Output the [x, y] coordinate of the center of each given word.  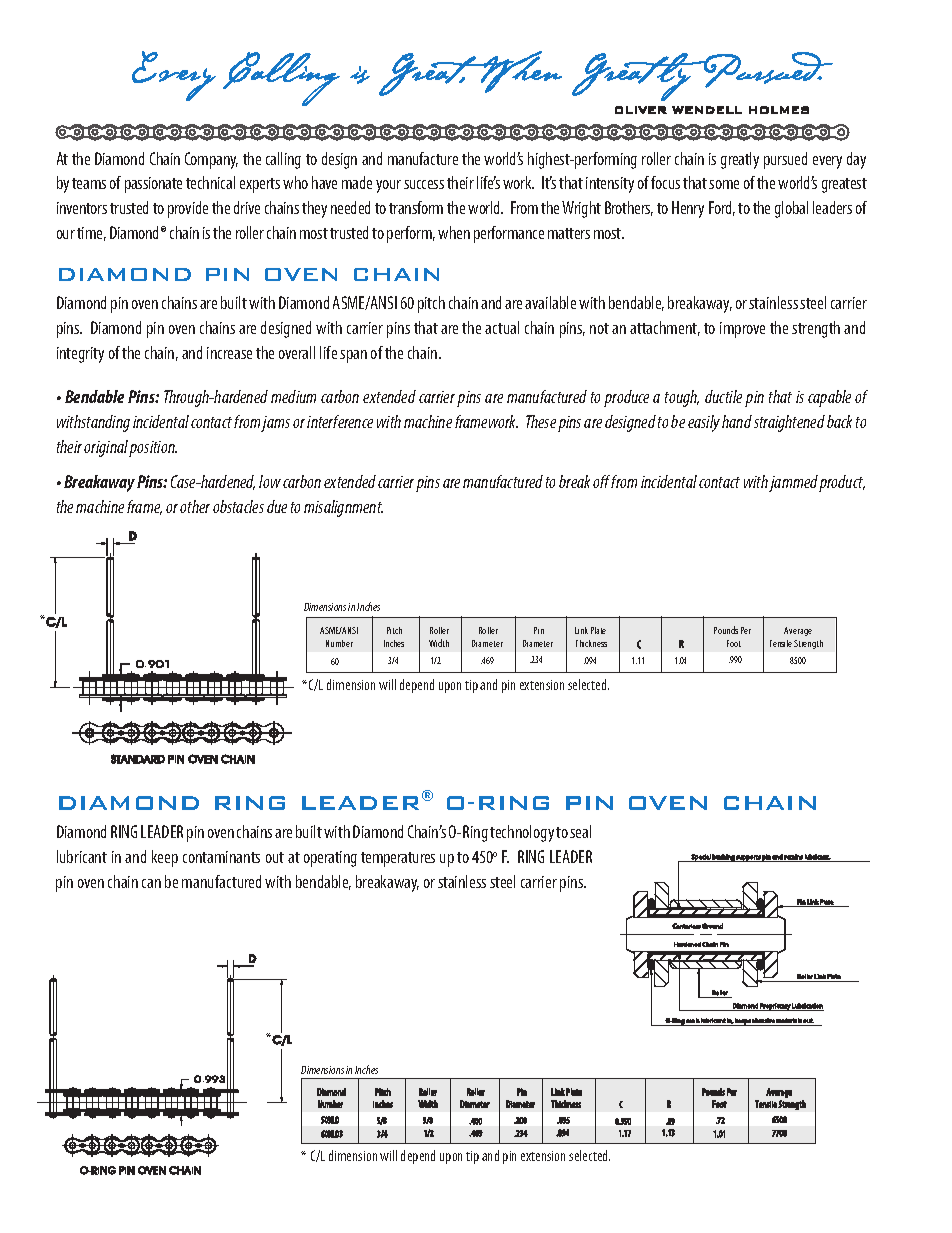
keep [165, 858]
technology [522, 833]
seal [580, 831]
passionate [153, 185]
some [724, 184]
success [424, 184]
